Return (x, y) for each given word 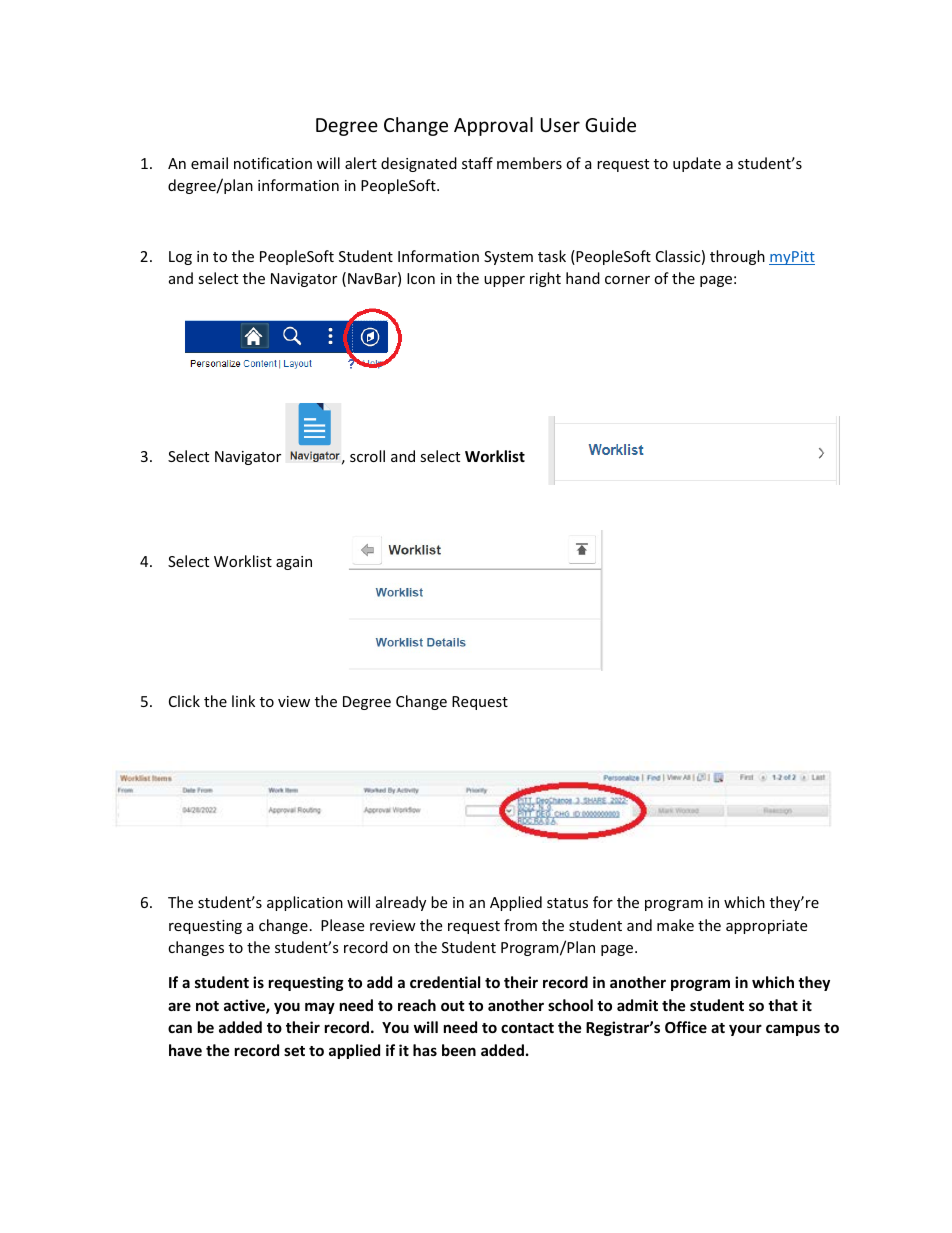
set (294, 1051)
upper (504, 281)
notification (273, 163)
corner (627, 280)
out (453, 1006)
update (697, 164)
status (567, 903)
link (243, 701)
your (745, 1030)
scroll (367, 456)
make (675, 925)
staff (477, 163)
